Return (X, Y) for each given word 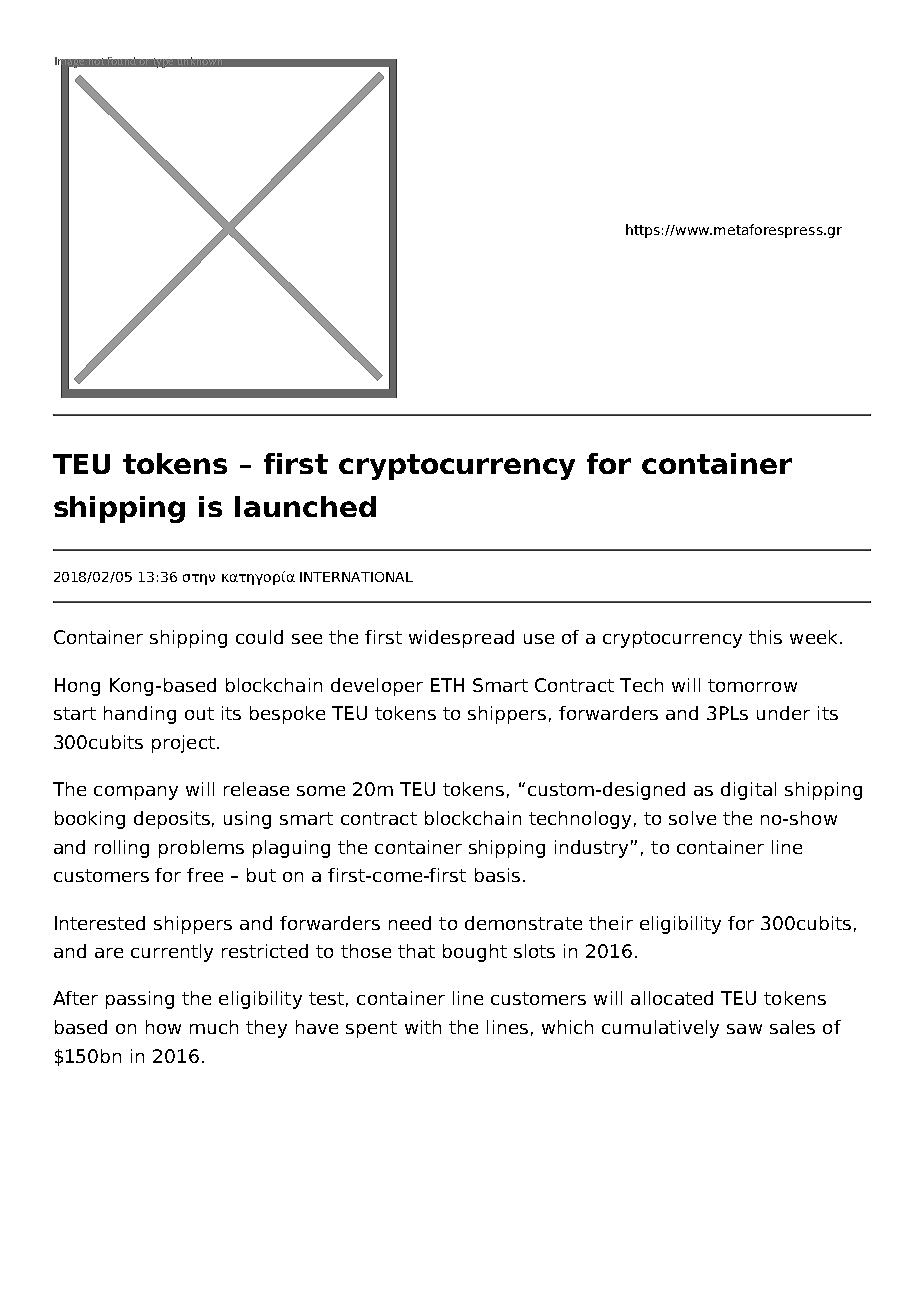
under (783, 713)
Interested (100, 923)
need (410, 923)
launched (305, 506)
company (136, 793)
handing (140, 715)
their (611, 923)
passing (140, 1000)
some (321, 791)
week (815, 637)
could (259, 637)
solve (692, 818)
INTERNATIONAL (356, 577)
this (765, 637)
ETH (447, 685)
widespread (461, 639)
